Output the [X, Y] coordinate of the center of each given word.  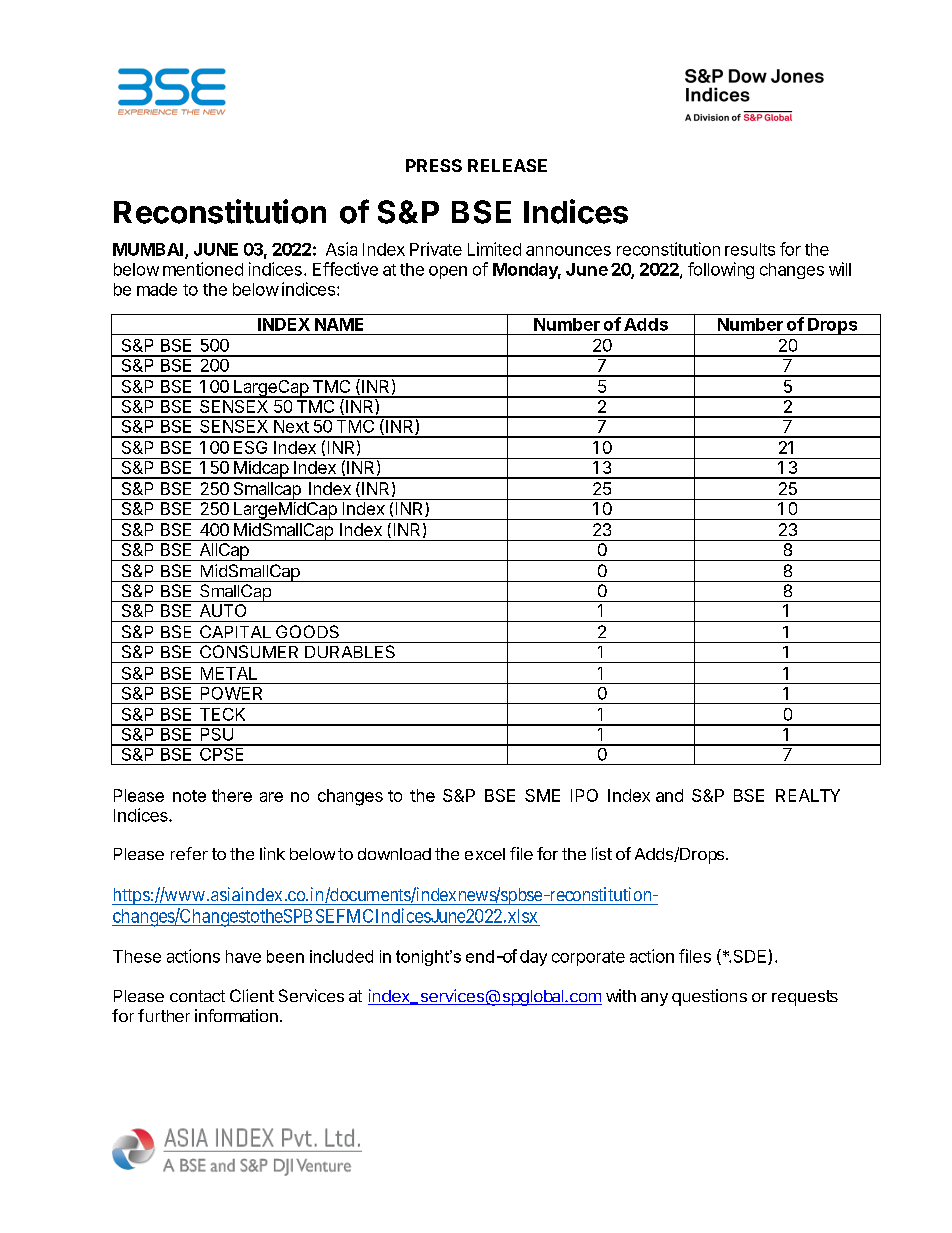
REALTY [808, 795]
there [232, 795]
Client [252, 995]
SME [542, 795]
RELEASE [507, 165]
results [750, 249]
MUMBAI [149, 250]
